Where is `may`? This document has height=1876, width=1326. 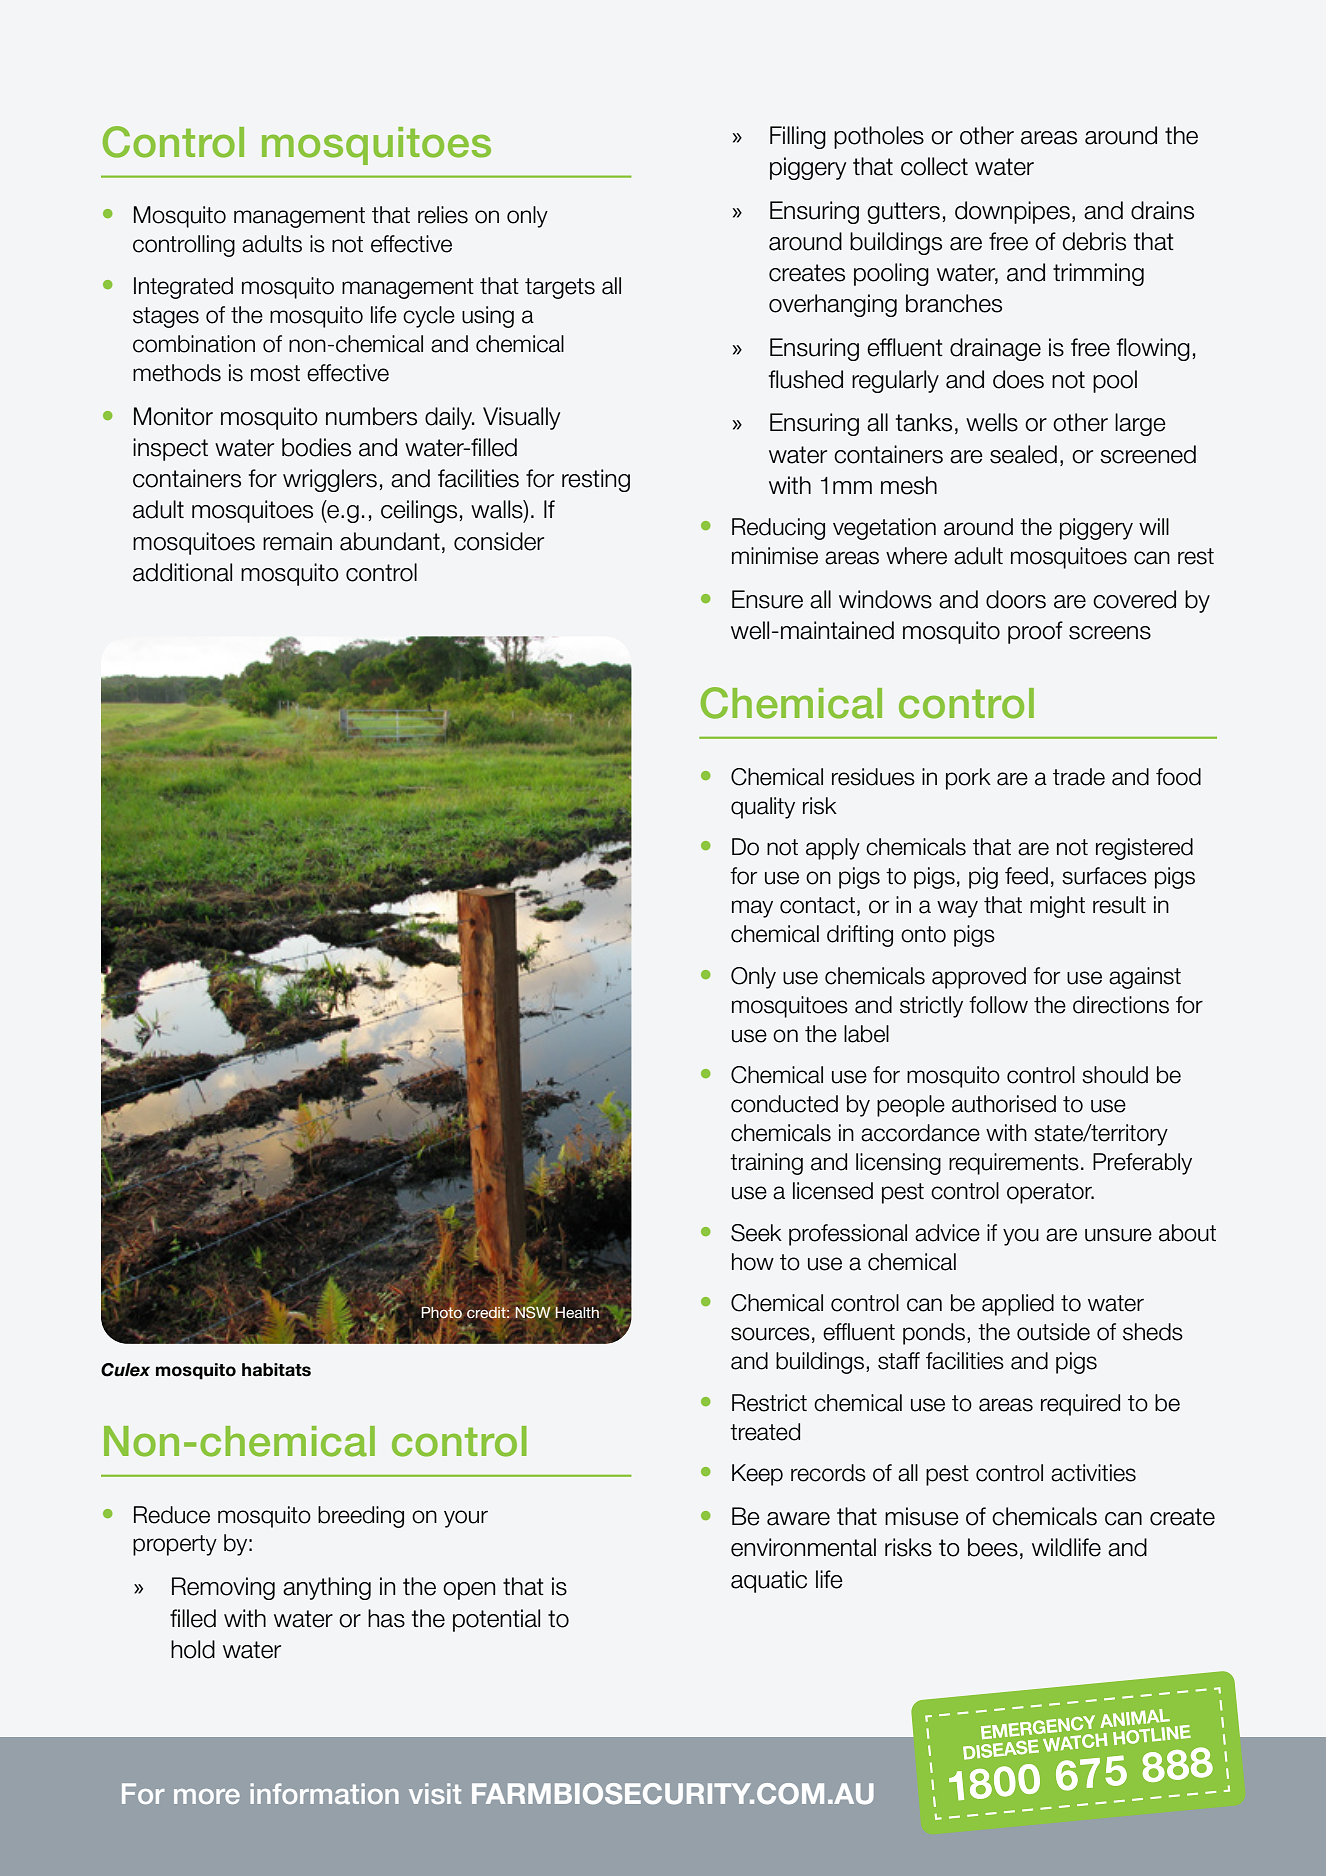 may is located at coordinates (752, 909).
